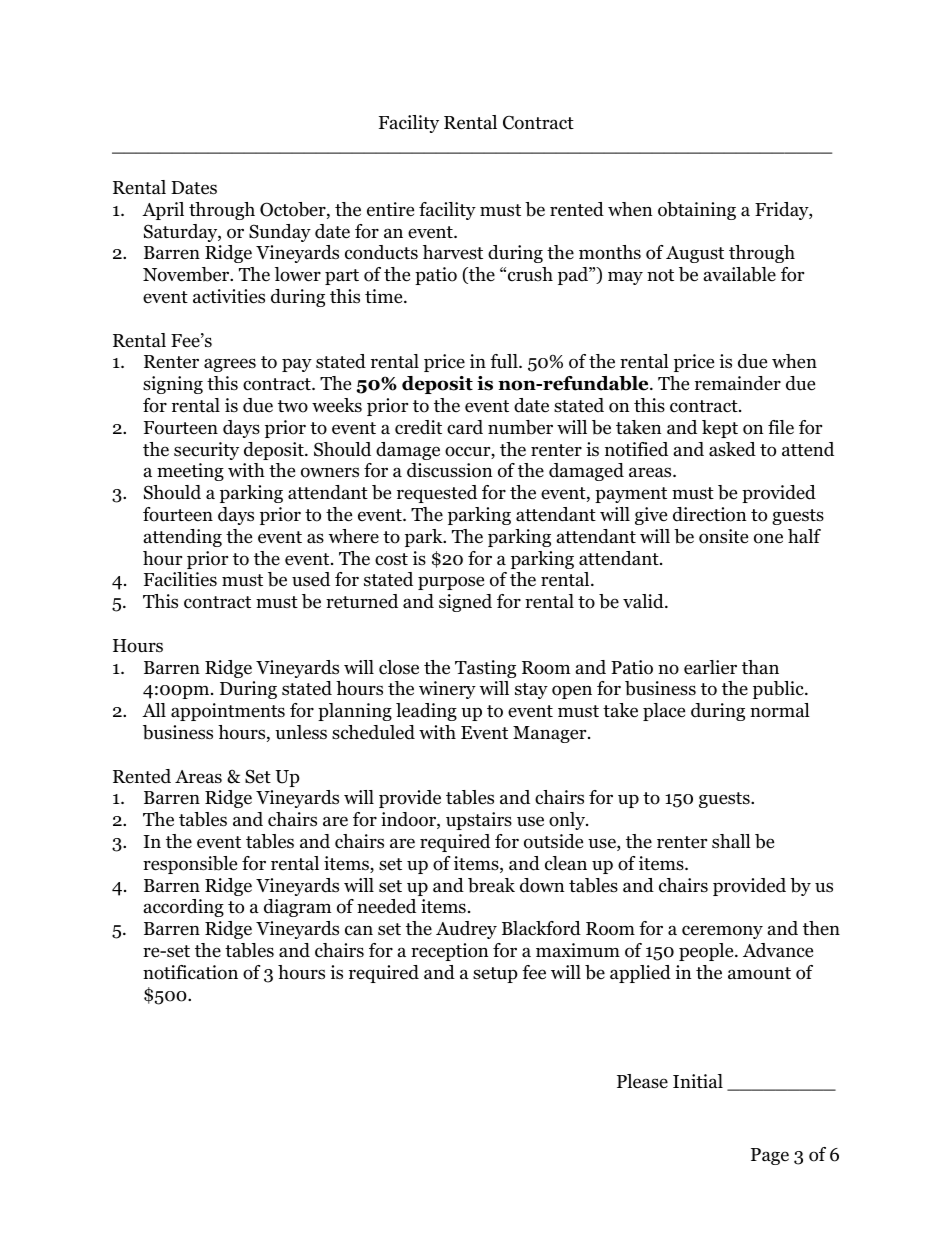 The image size is (952, 1233). I want to click on Tasting, so click(485, 669).
